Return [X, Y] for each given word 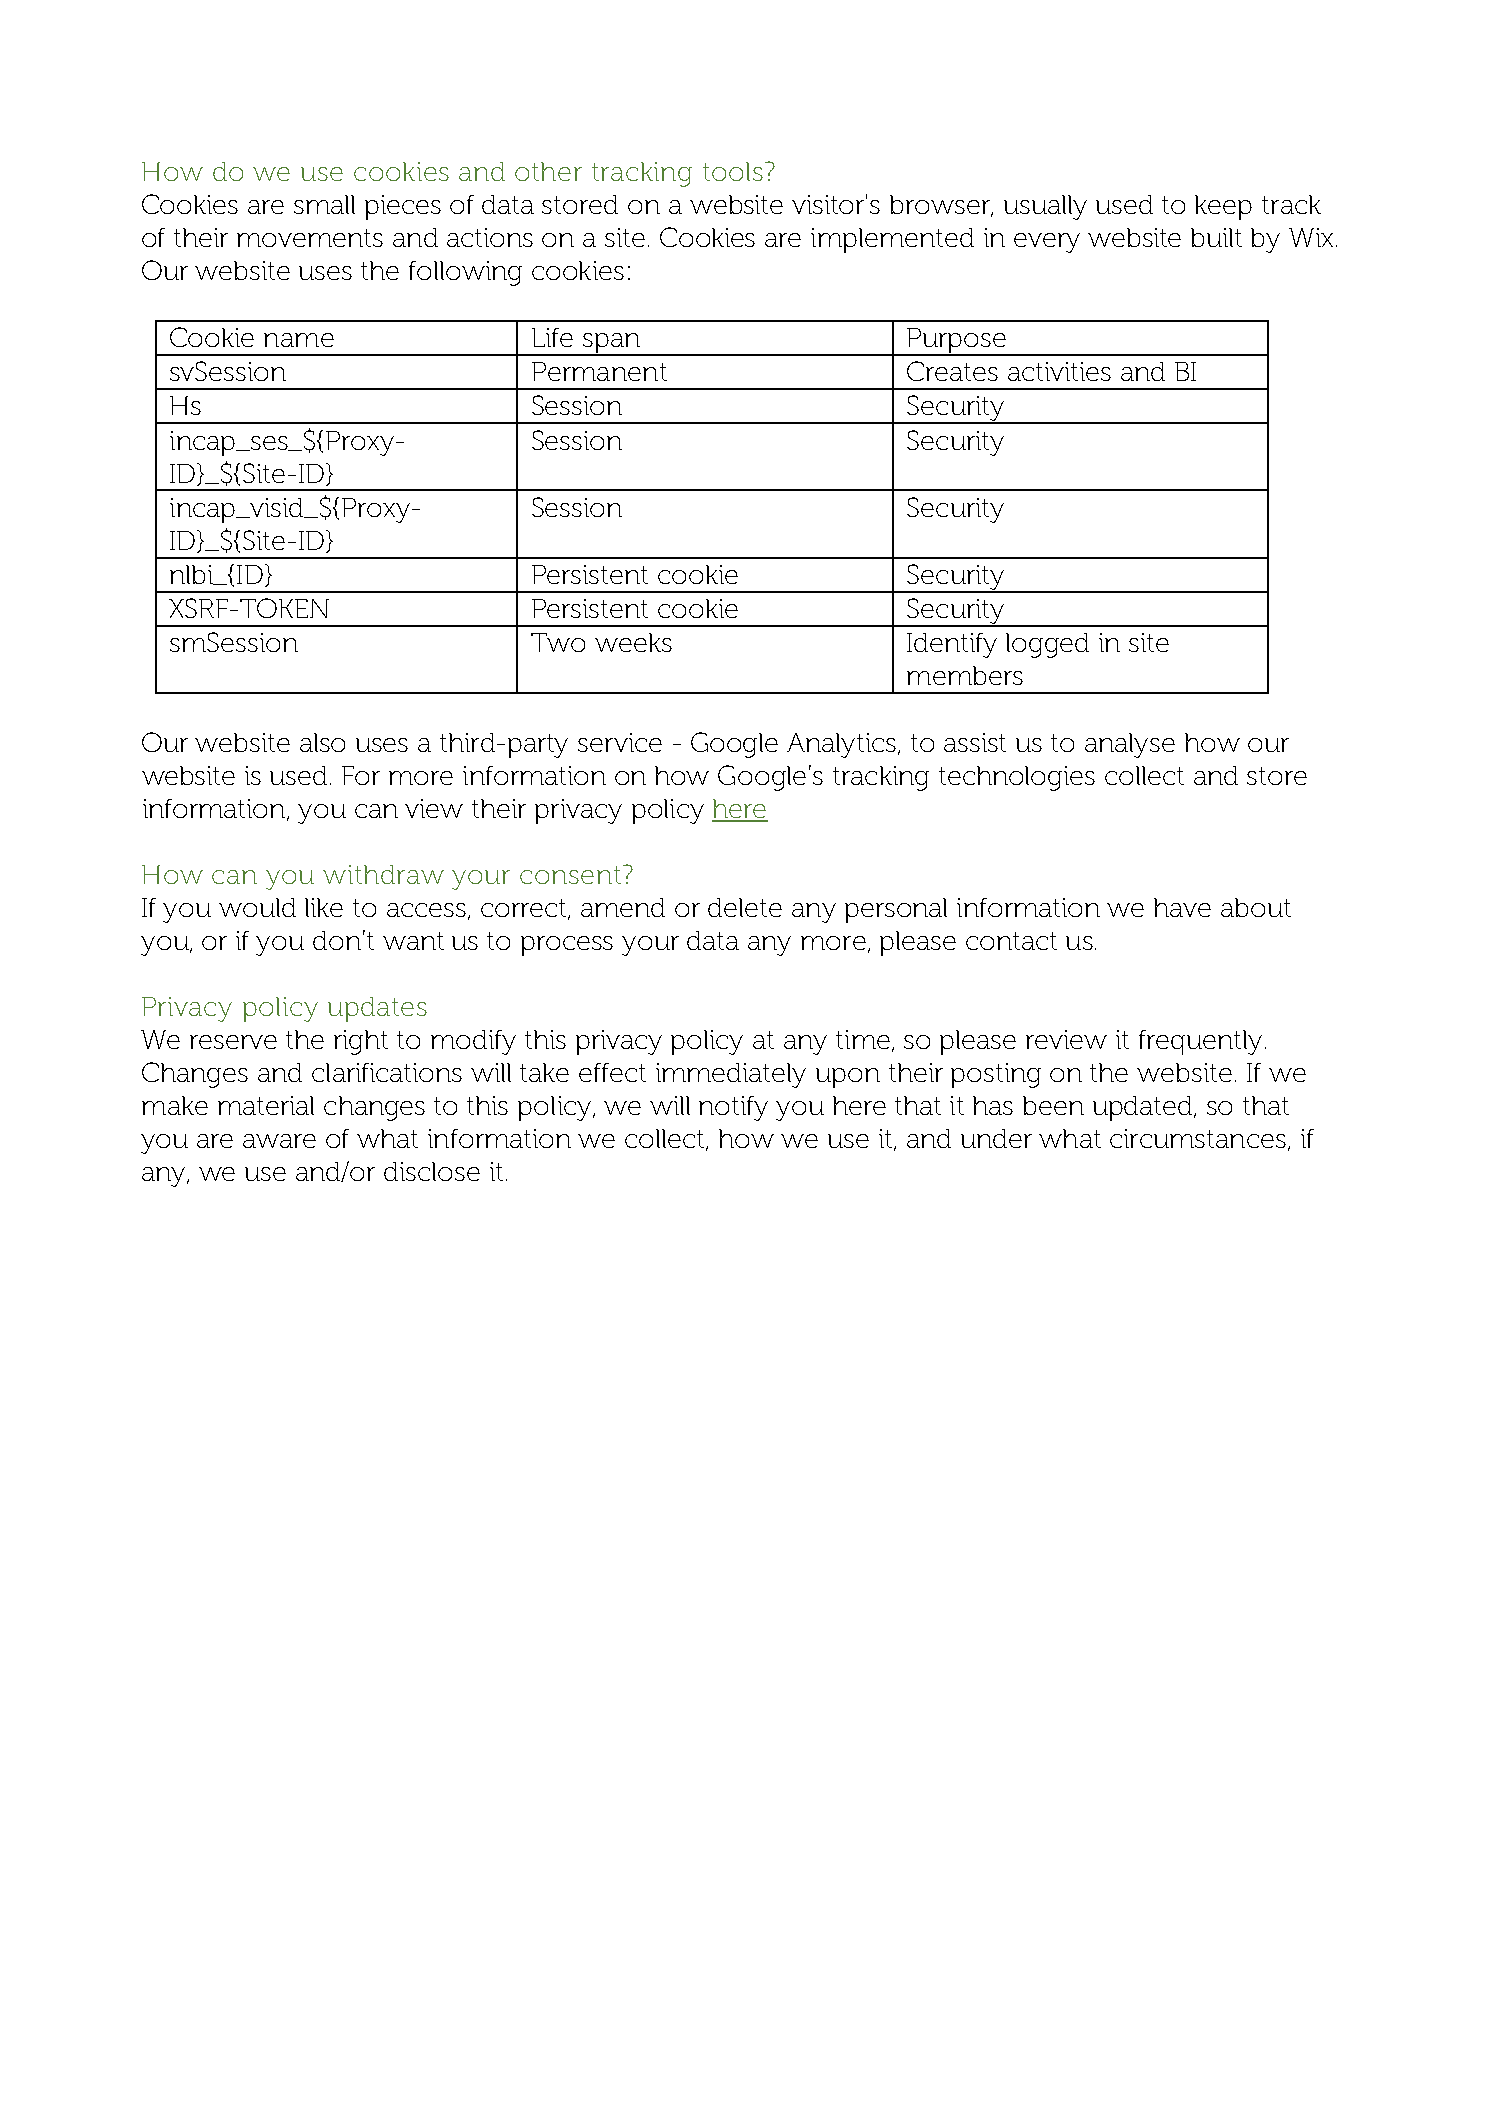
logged [1047, 645]
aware [279, 1141]
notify [733, 1108]
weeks [633, 642]
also [322, 742]
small [324, 204]
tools [733, 171]
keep [1223, 207]
